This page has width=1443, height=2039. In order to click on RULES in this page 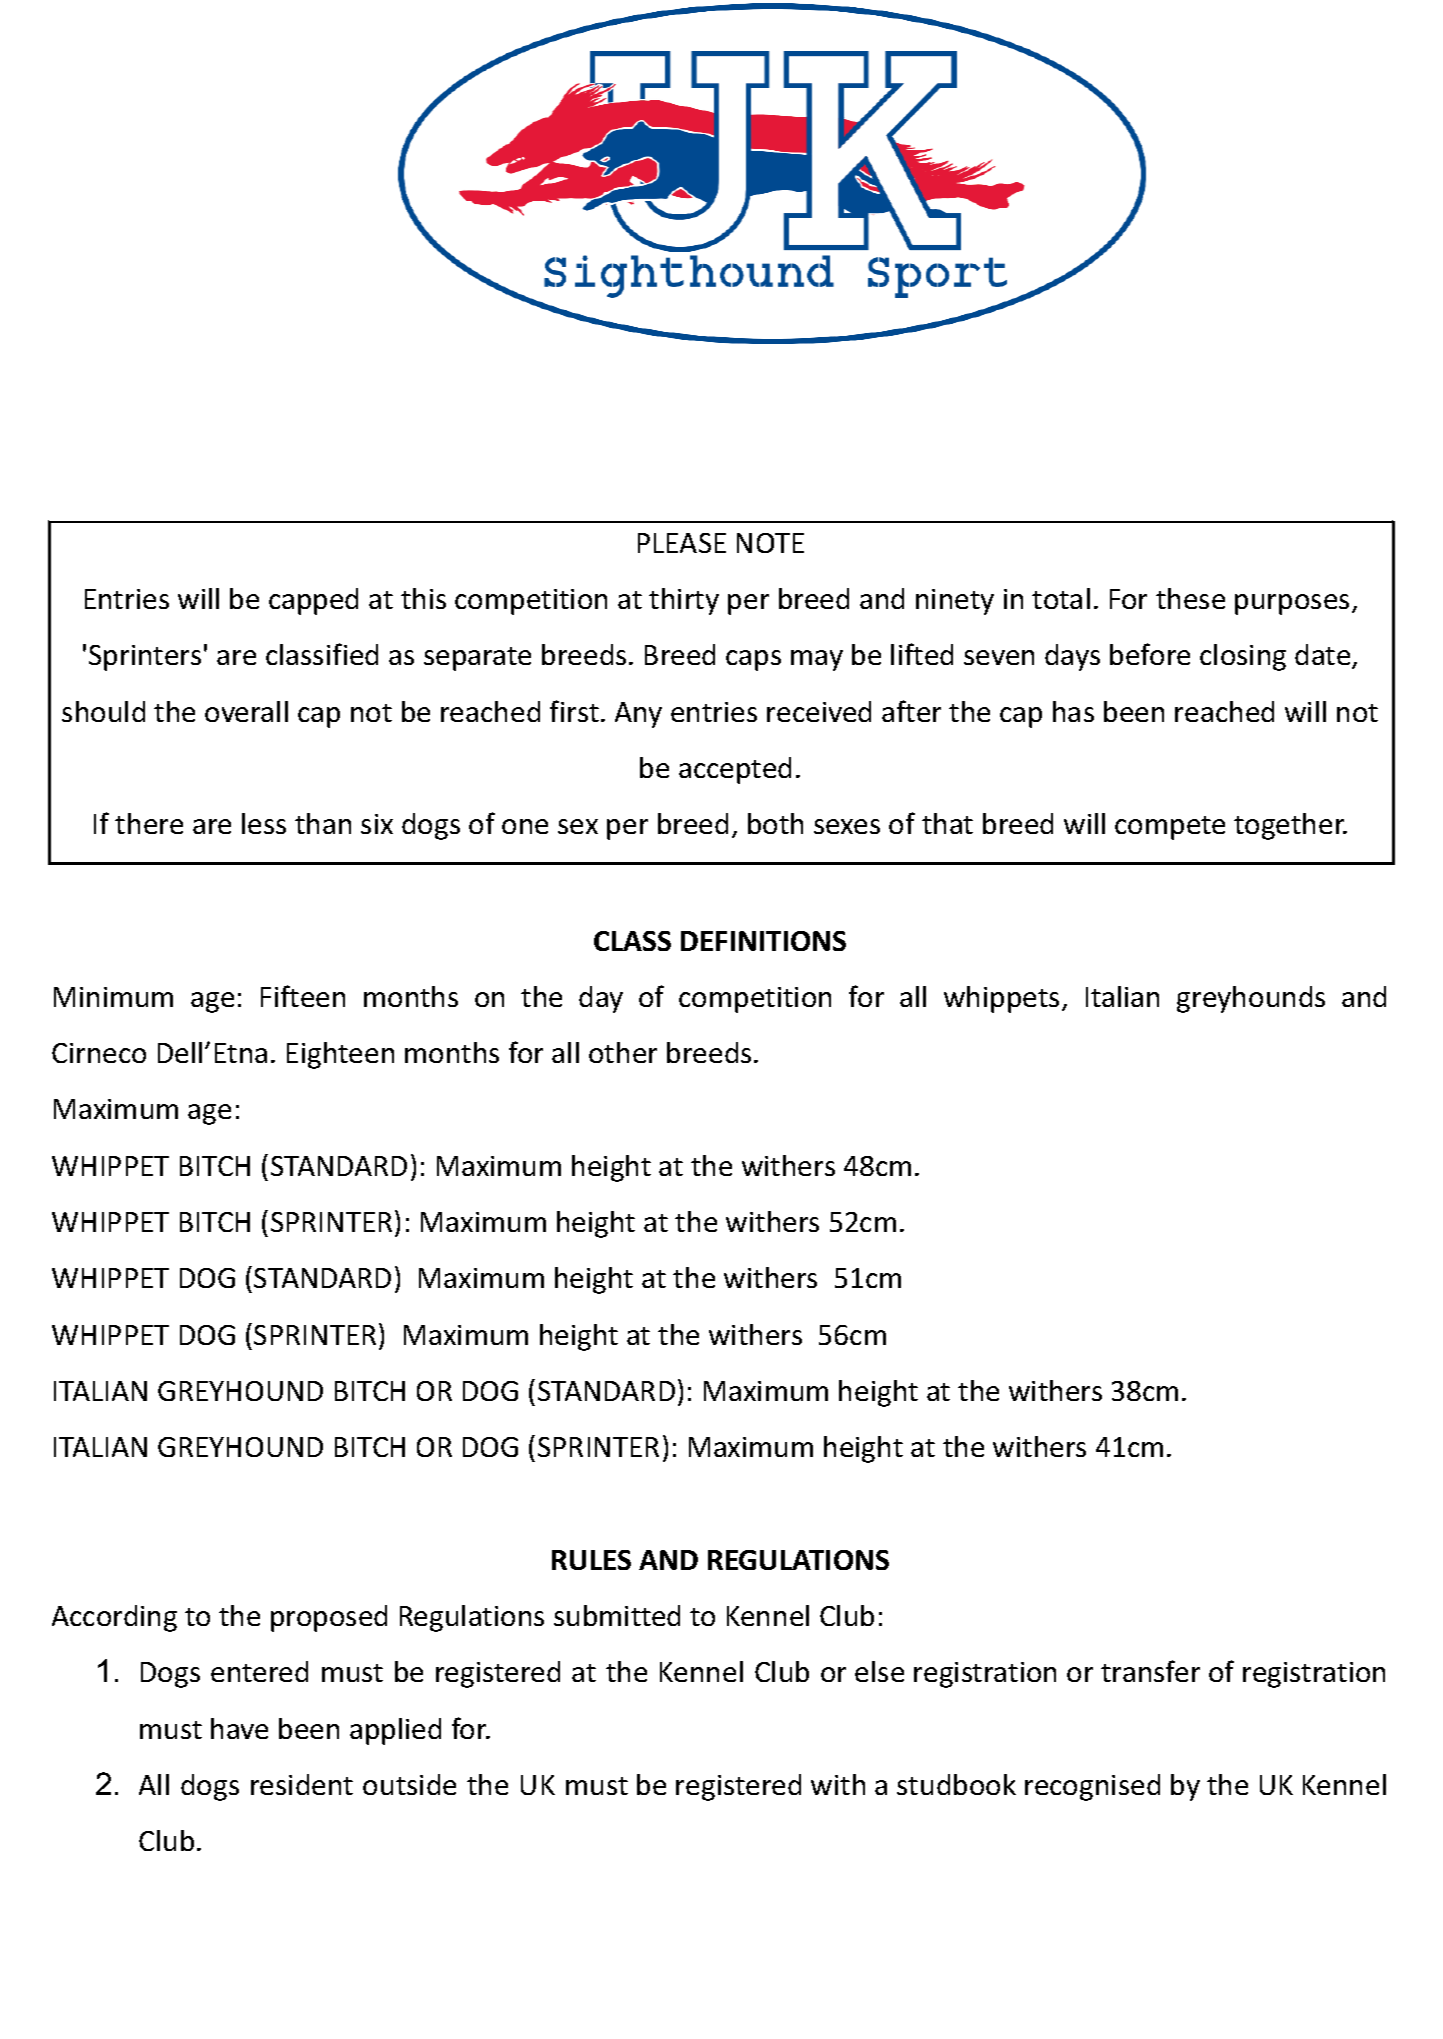, I will do `click(591, 1560)`.
